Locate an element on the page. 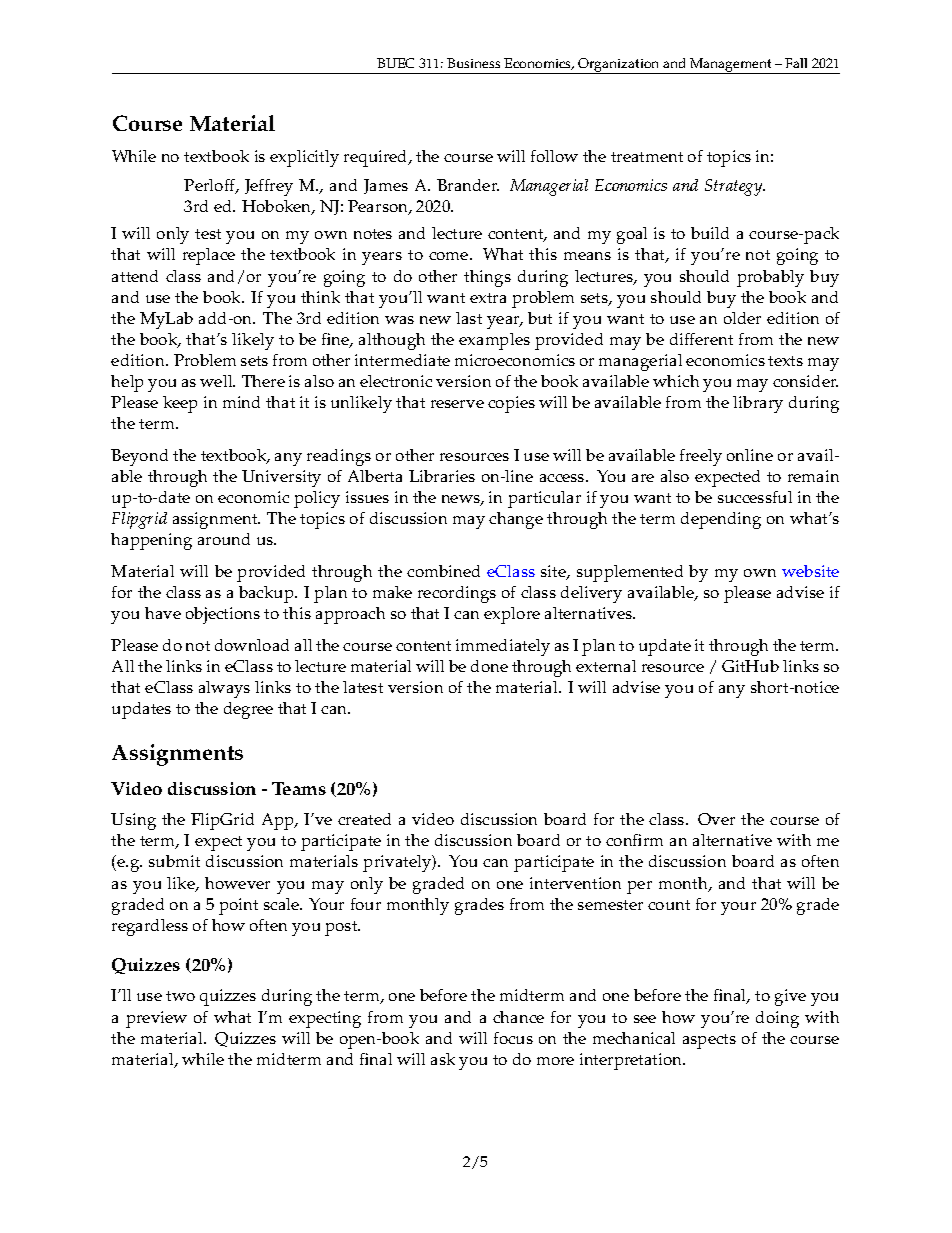 The height and width of the image is (1233, 952). Business is located at coordinates (473, 63).
